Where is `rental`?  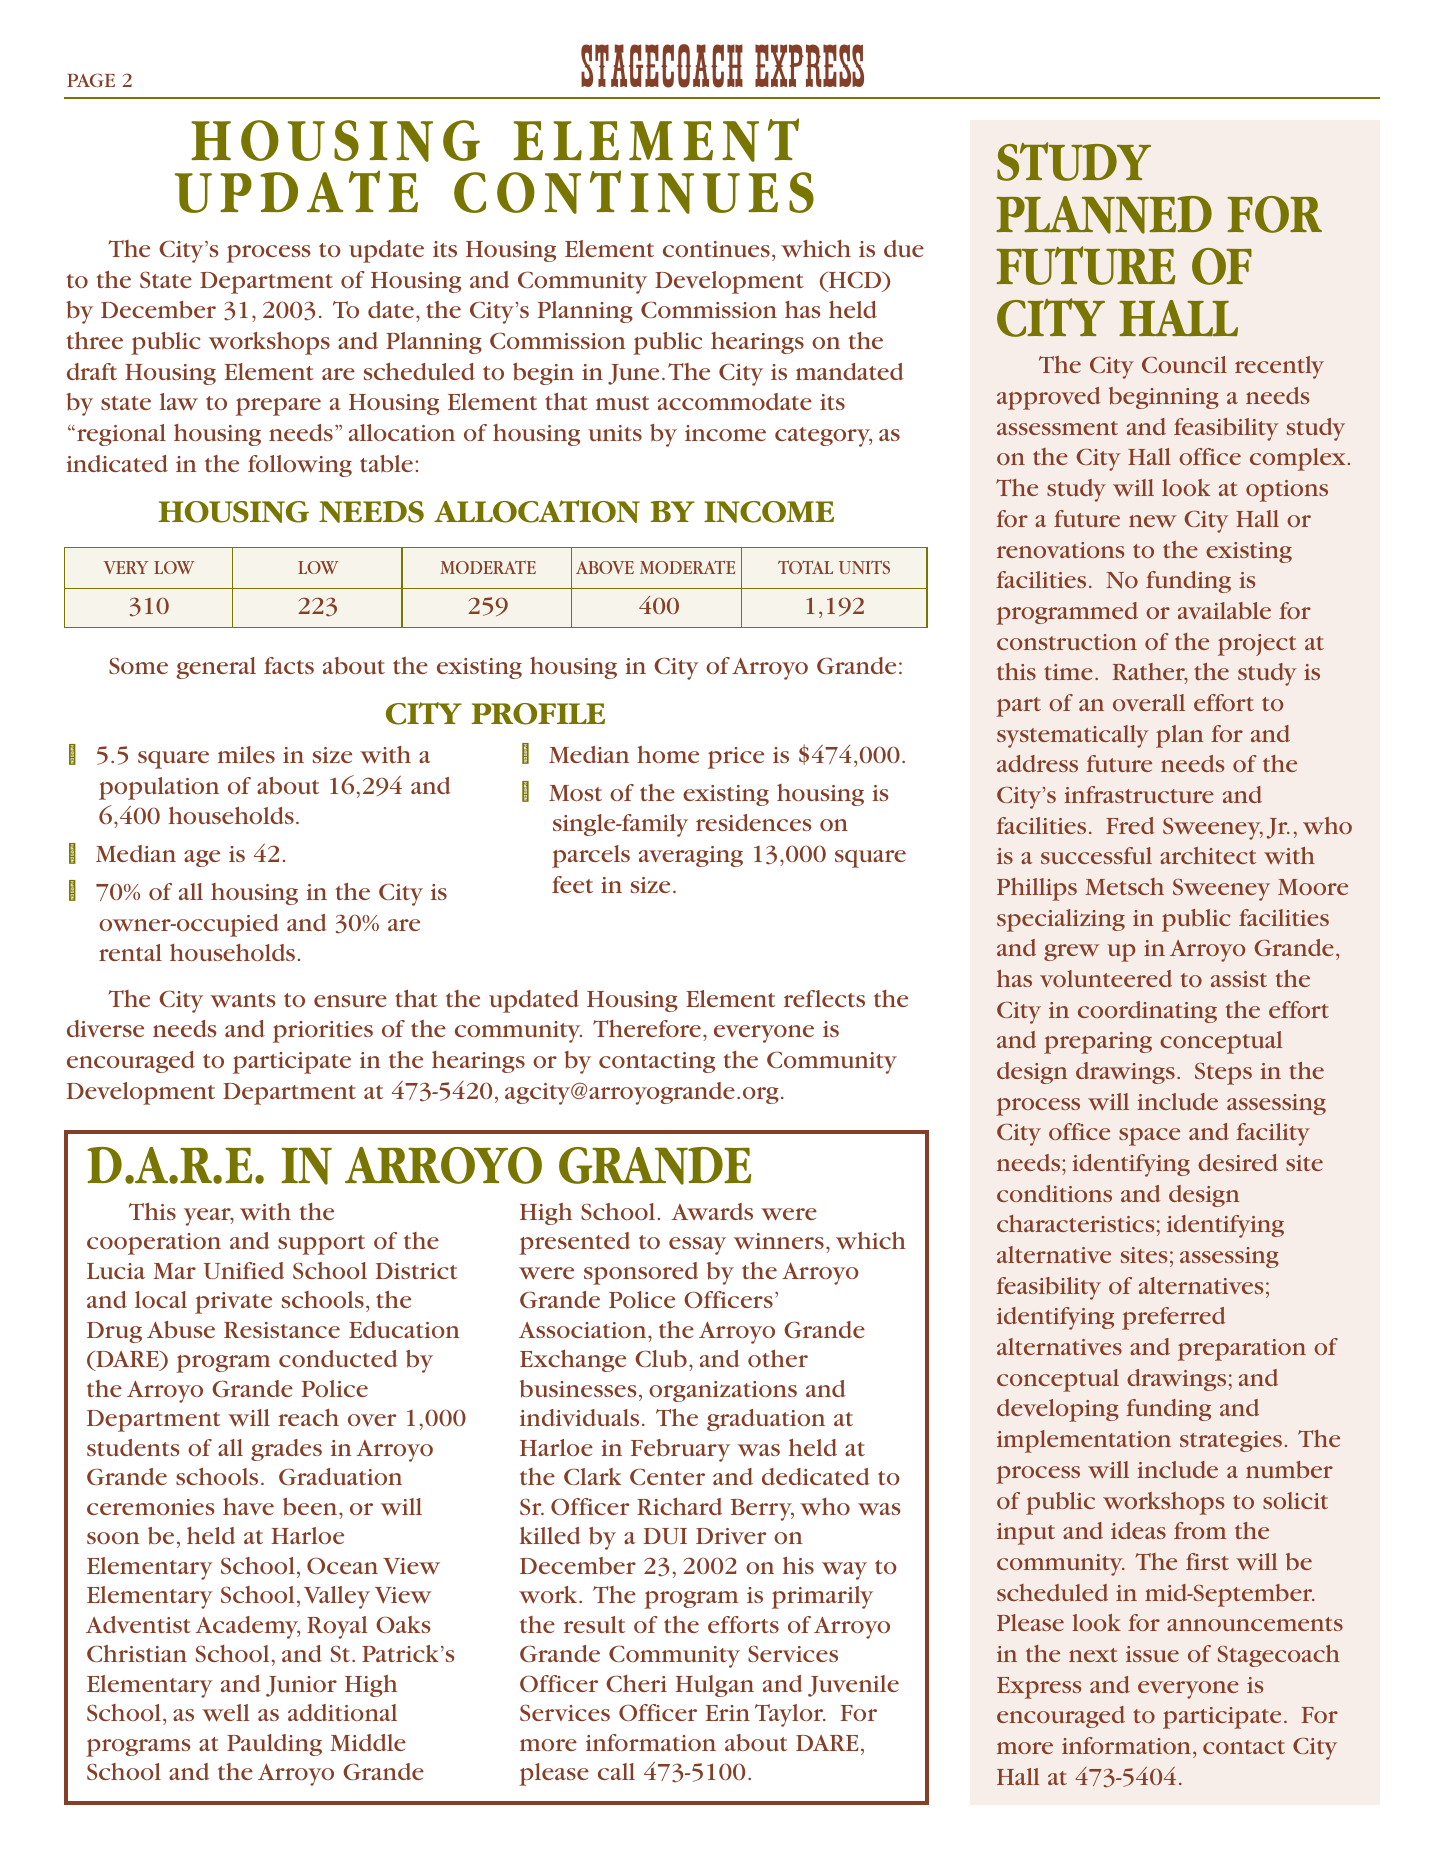
rental is located at coordinates (130, 952).
